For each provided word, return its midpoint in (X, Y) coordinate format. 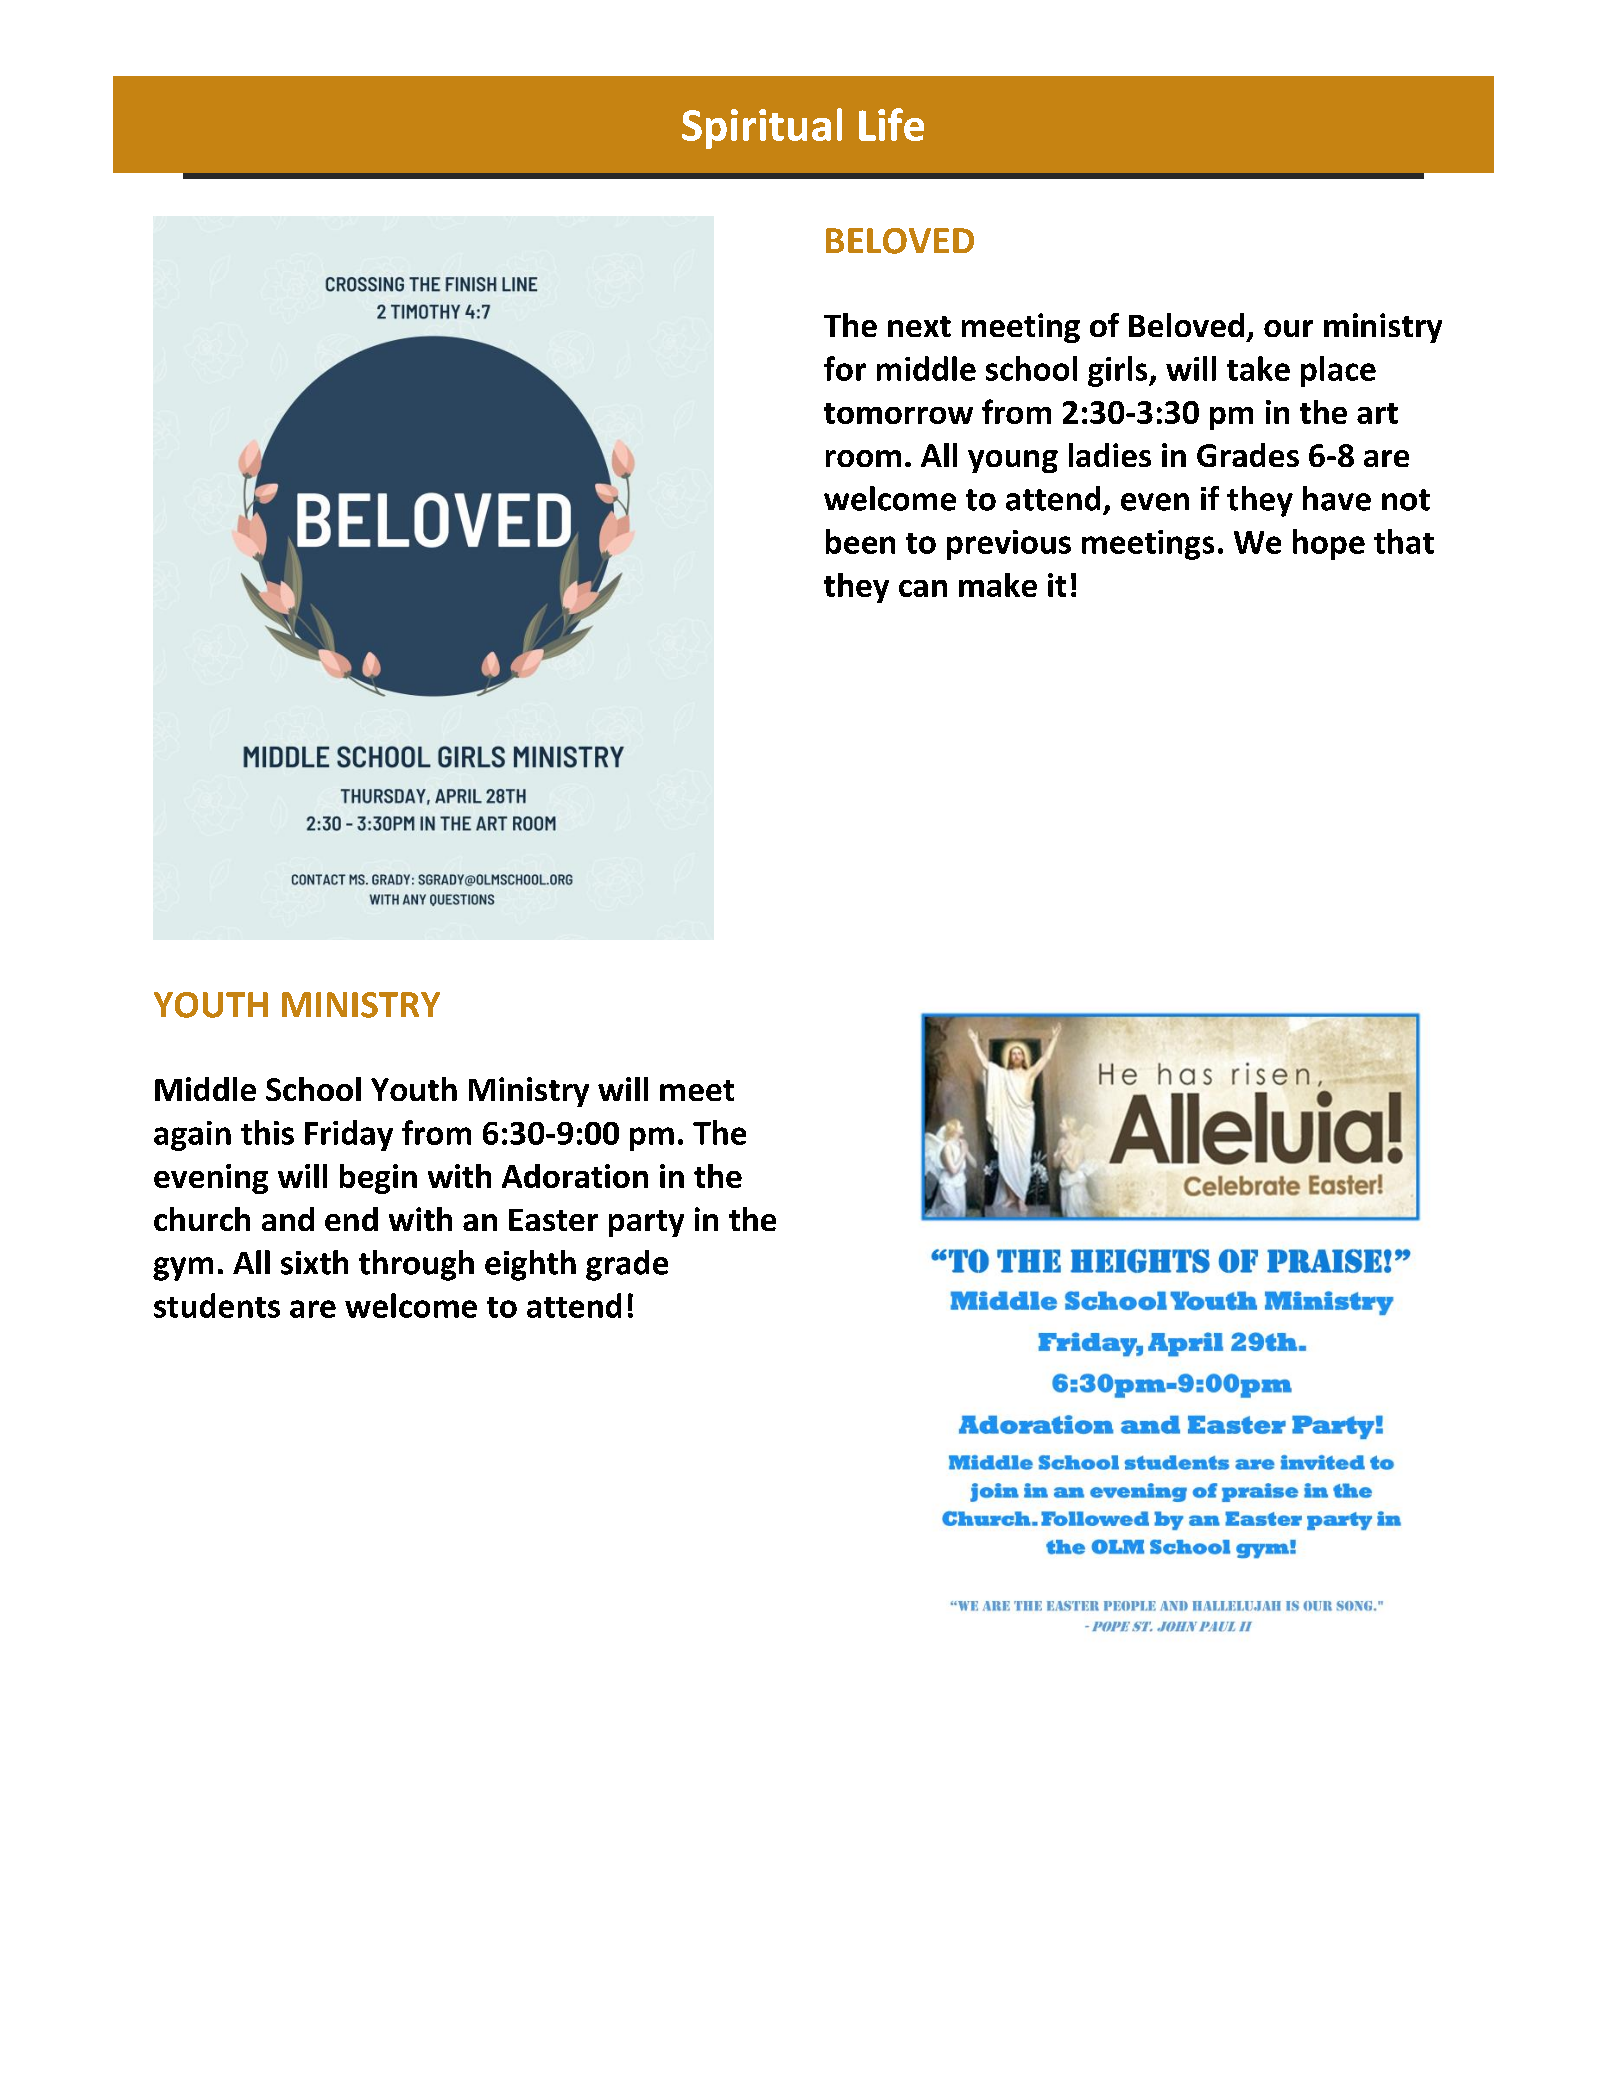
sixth (314, 1262)
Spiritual (762, 128)
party (646, 1223)
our (1288, 328)
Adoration (575, 1176)
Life (891, 124)
